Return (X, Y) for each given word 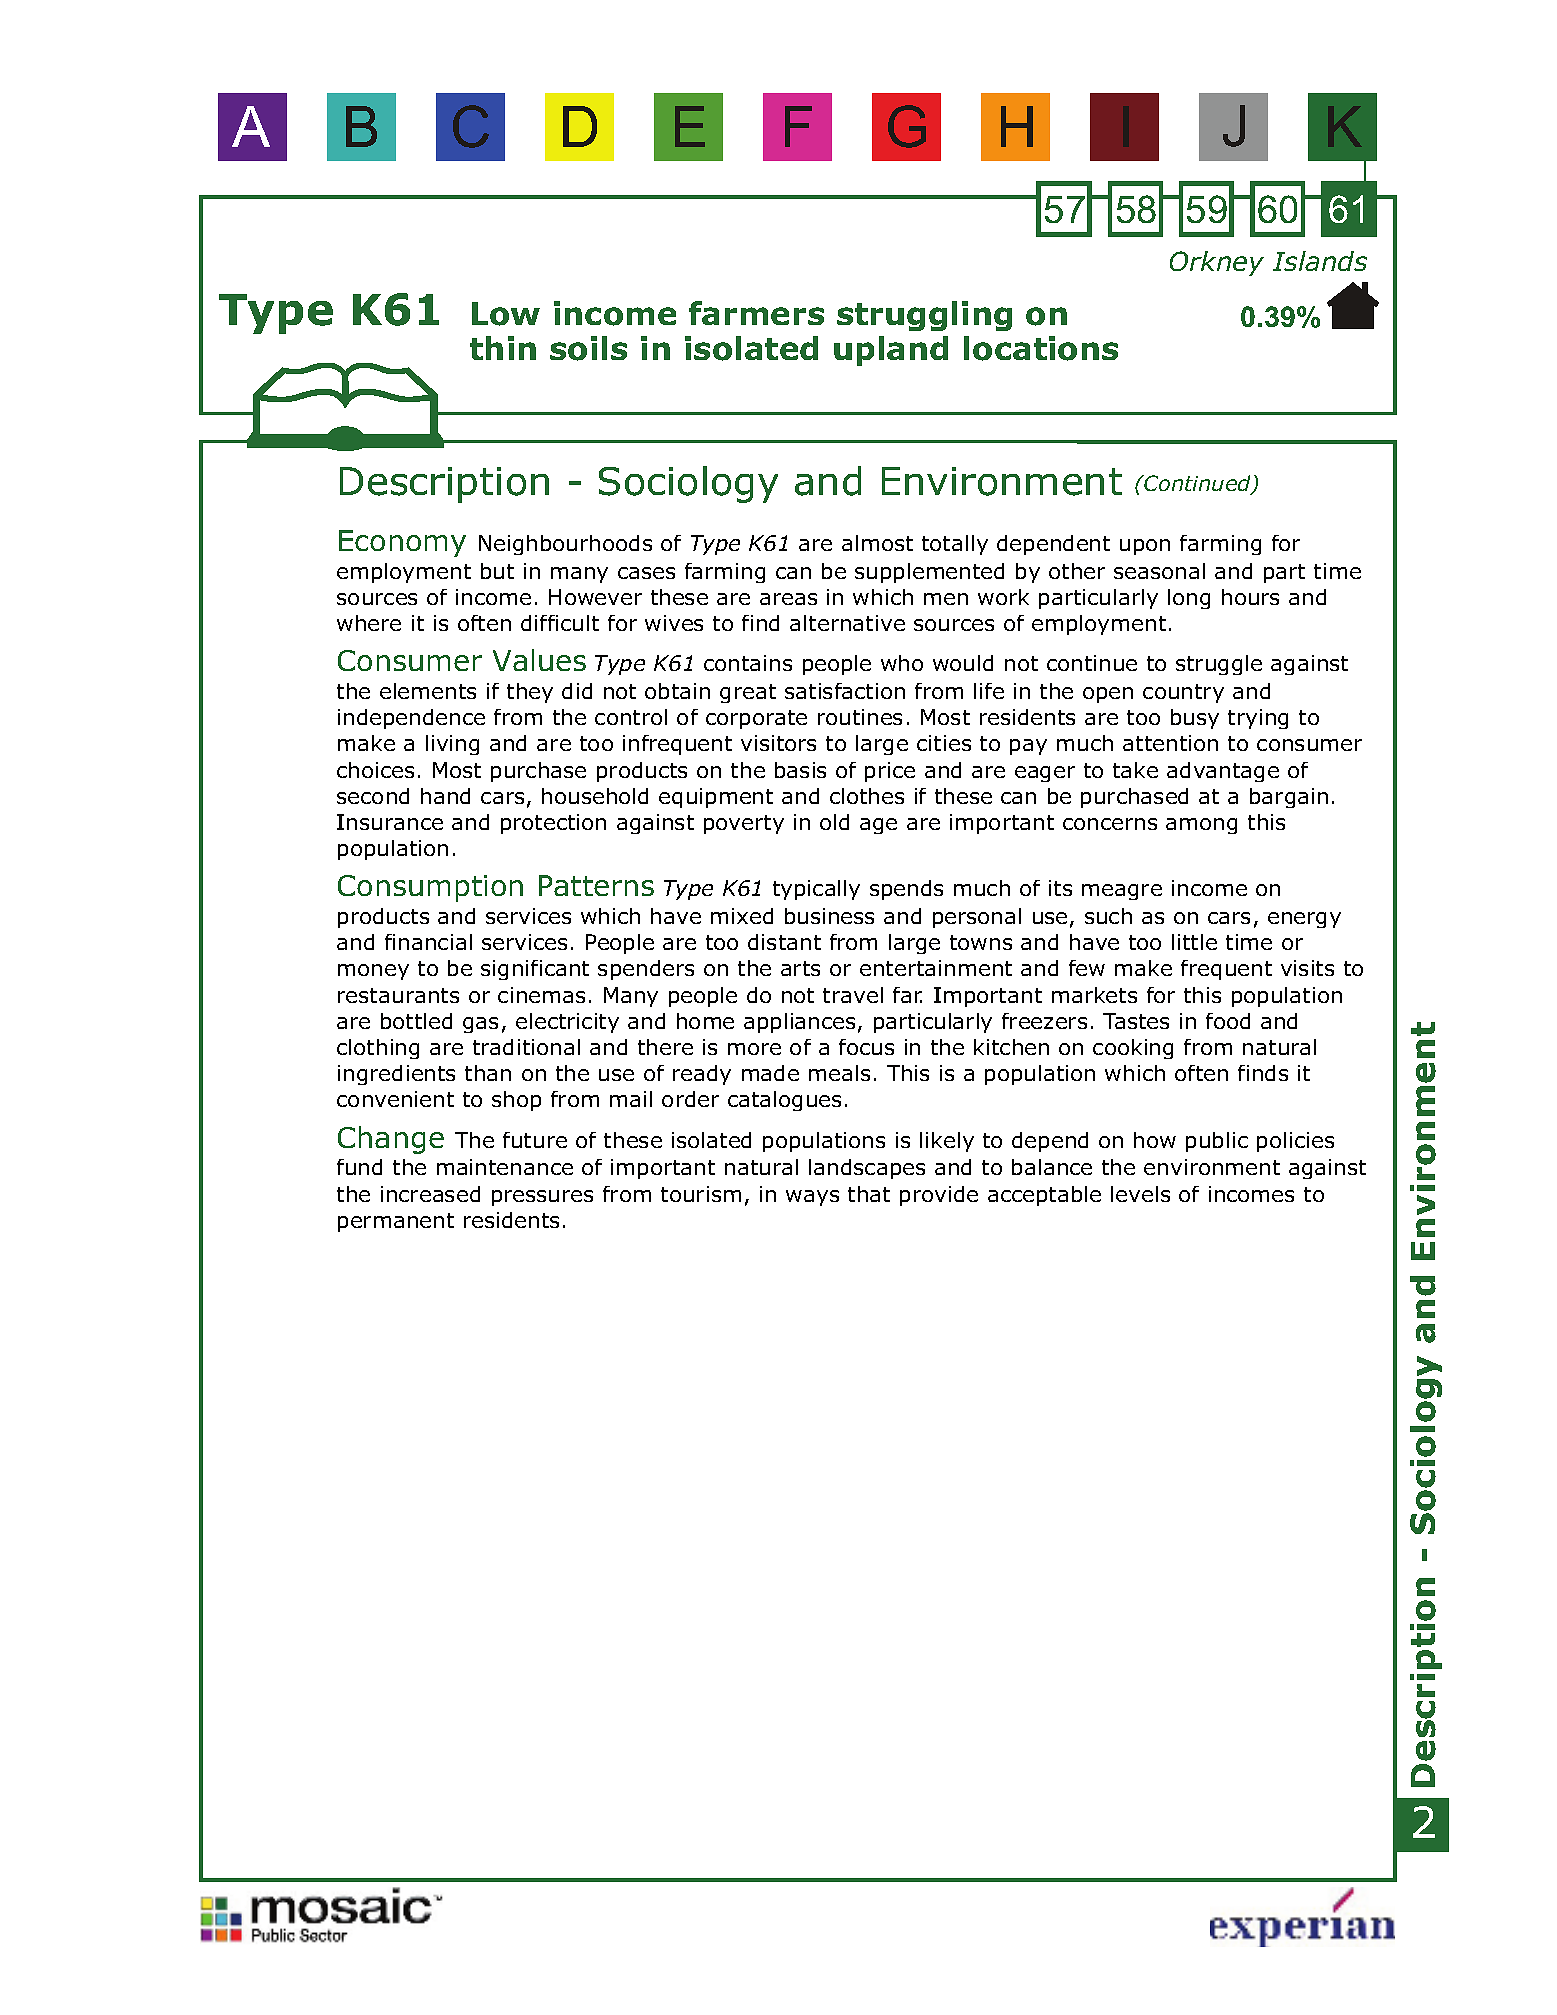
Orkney (1217, 263)
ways (812, 1198)
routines (860, 717)
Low (506, 314)
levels (1140, 1194)
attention (1170, 743)
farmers (756, 313)
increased (430, 1194)
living (452, 745)
